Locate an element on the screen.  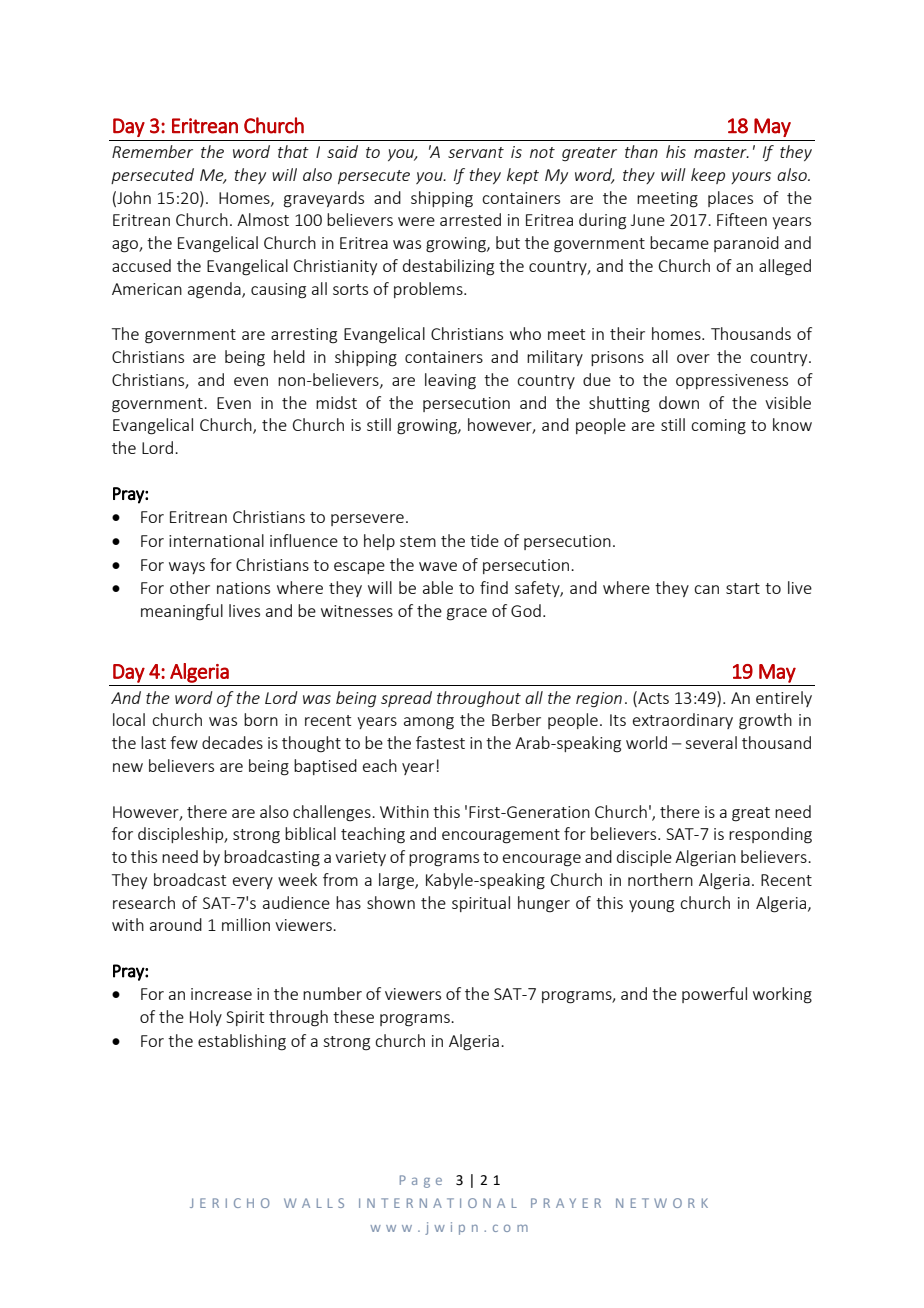
keep is located at coordinates (708, 176).
